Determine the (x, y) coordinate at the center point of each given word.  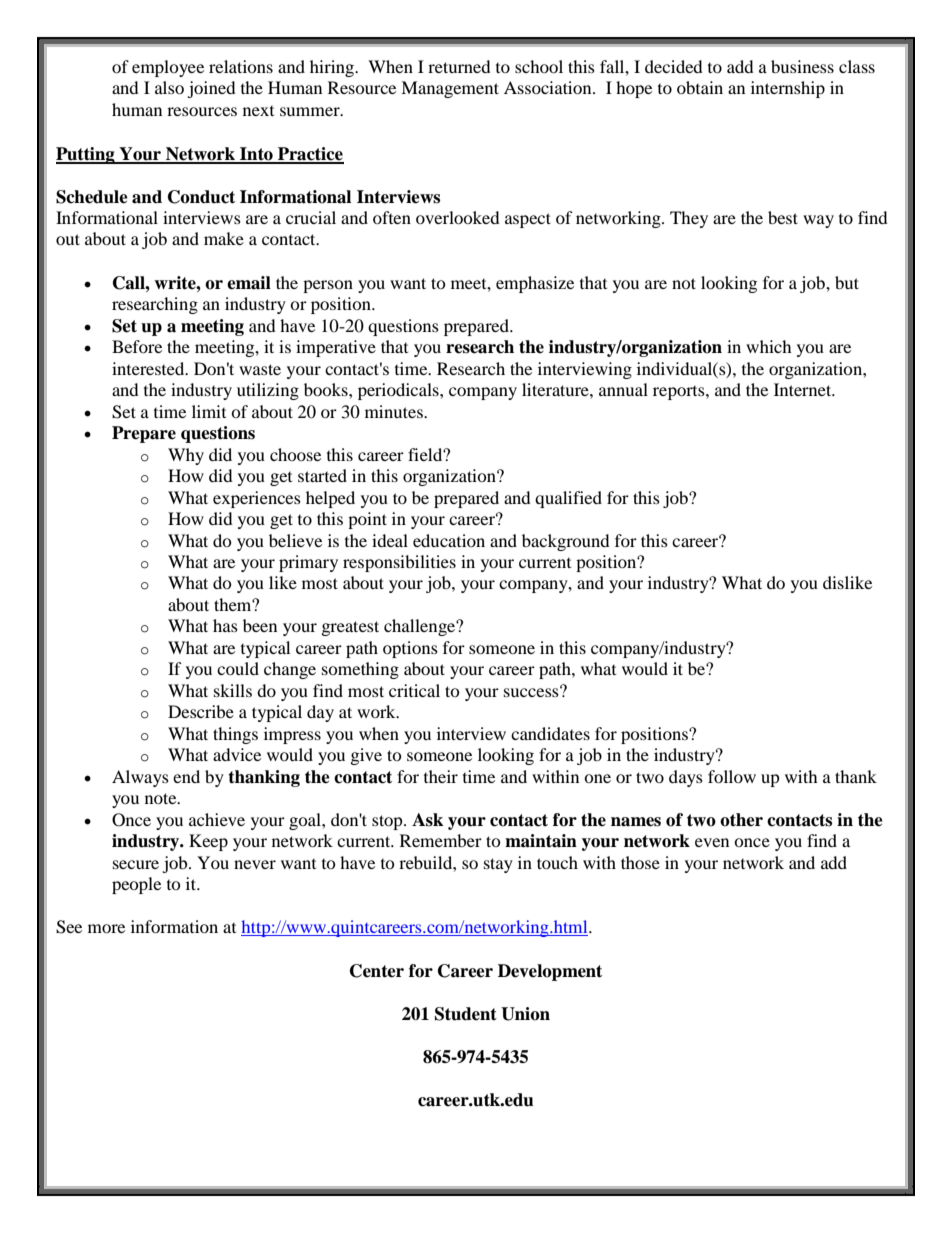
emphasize (535, 284)
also (169, 87)
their (441, 776)
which (769, 346)
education (449, 540)
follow (732, 776)
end (186, 776)
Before (137, 346)
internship (788, 89)
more (106, 928)
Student (466, 1014)
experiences (257, 499)
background (566, 542)
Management (450, 89)
